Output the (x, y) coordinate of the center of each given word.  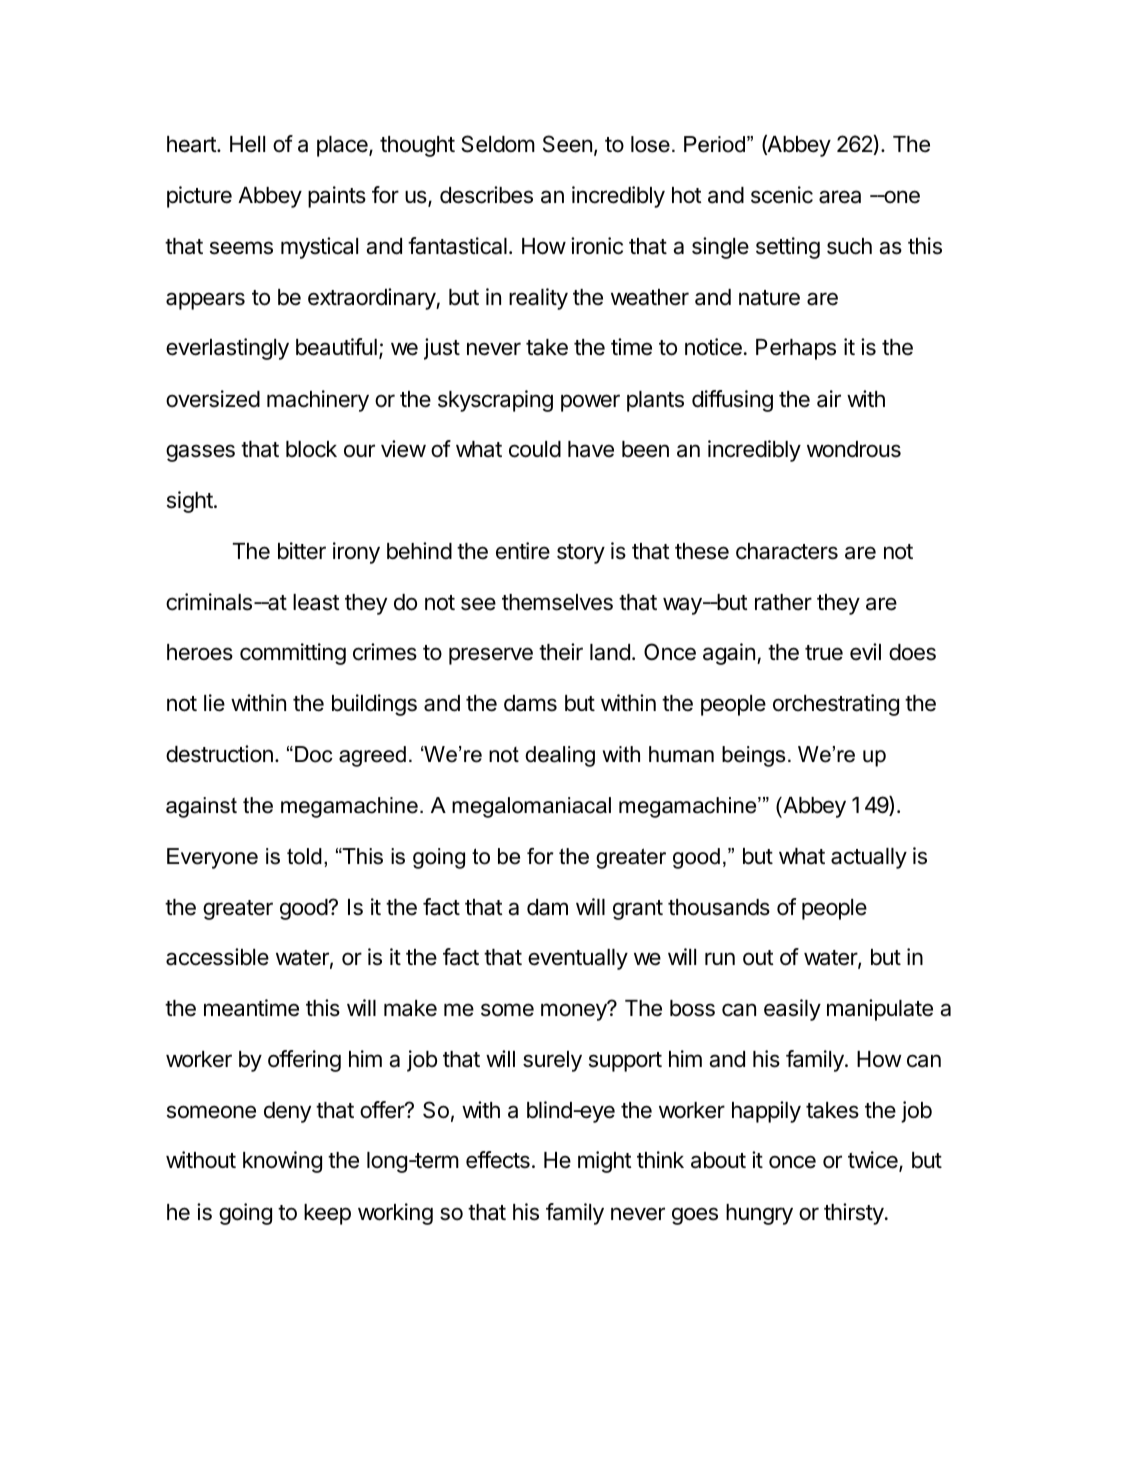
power (590, 403)
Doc (314, 754)
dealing (560, 756)
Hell (247, 144)
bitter (302, 551)
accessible (217, 957)
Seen (567, 144)
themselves (557, 602)
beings (754, 756)
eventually (578, 959)
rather (783, 602)
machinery (318, 401)
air (829, 399)
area (840, 197)
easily (792, 1010)
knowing (282, 1162)
